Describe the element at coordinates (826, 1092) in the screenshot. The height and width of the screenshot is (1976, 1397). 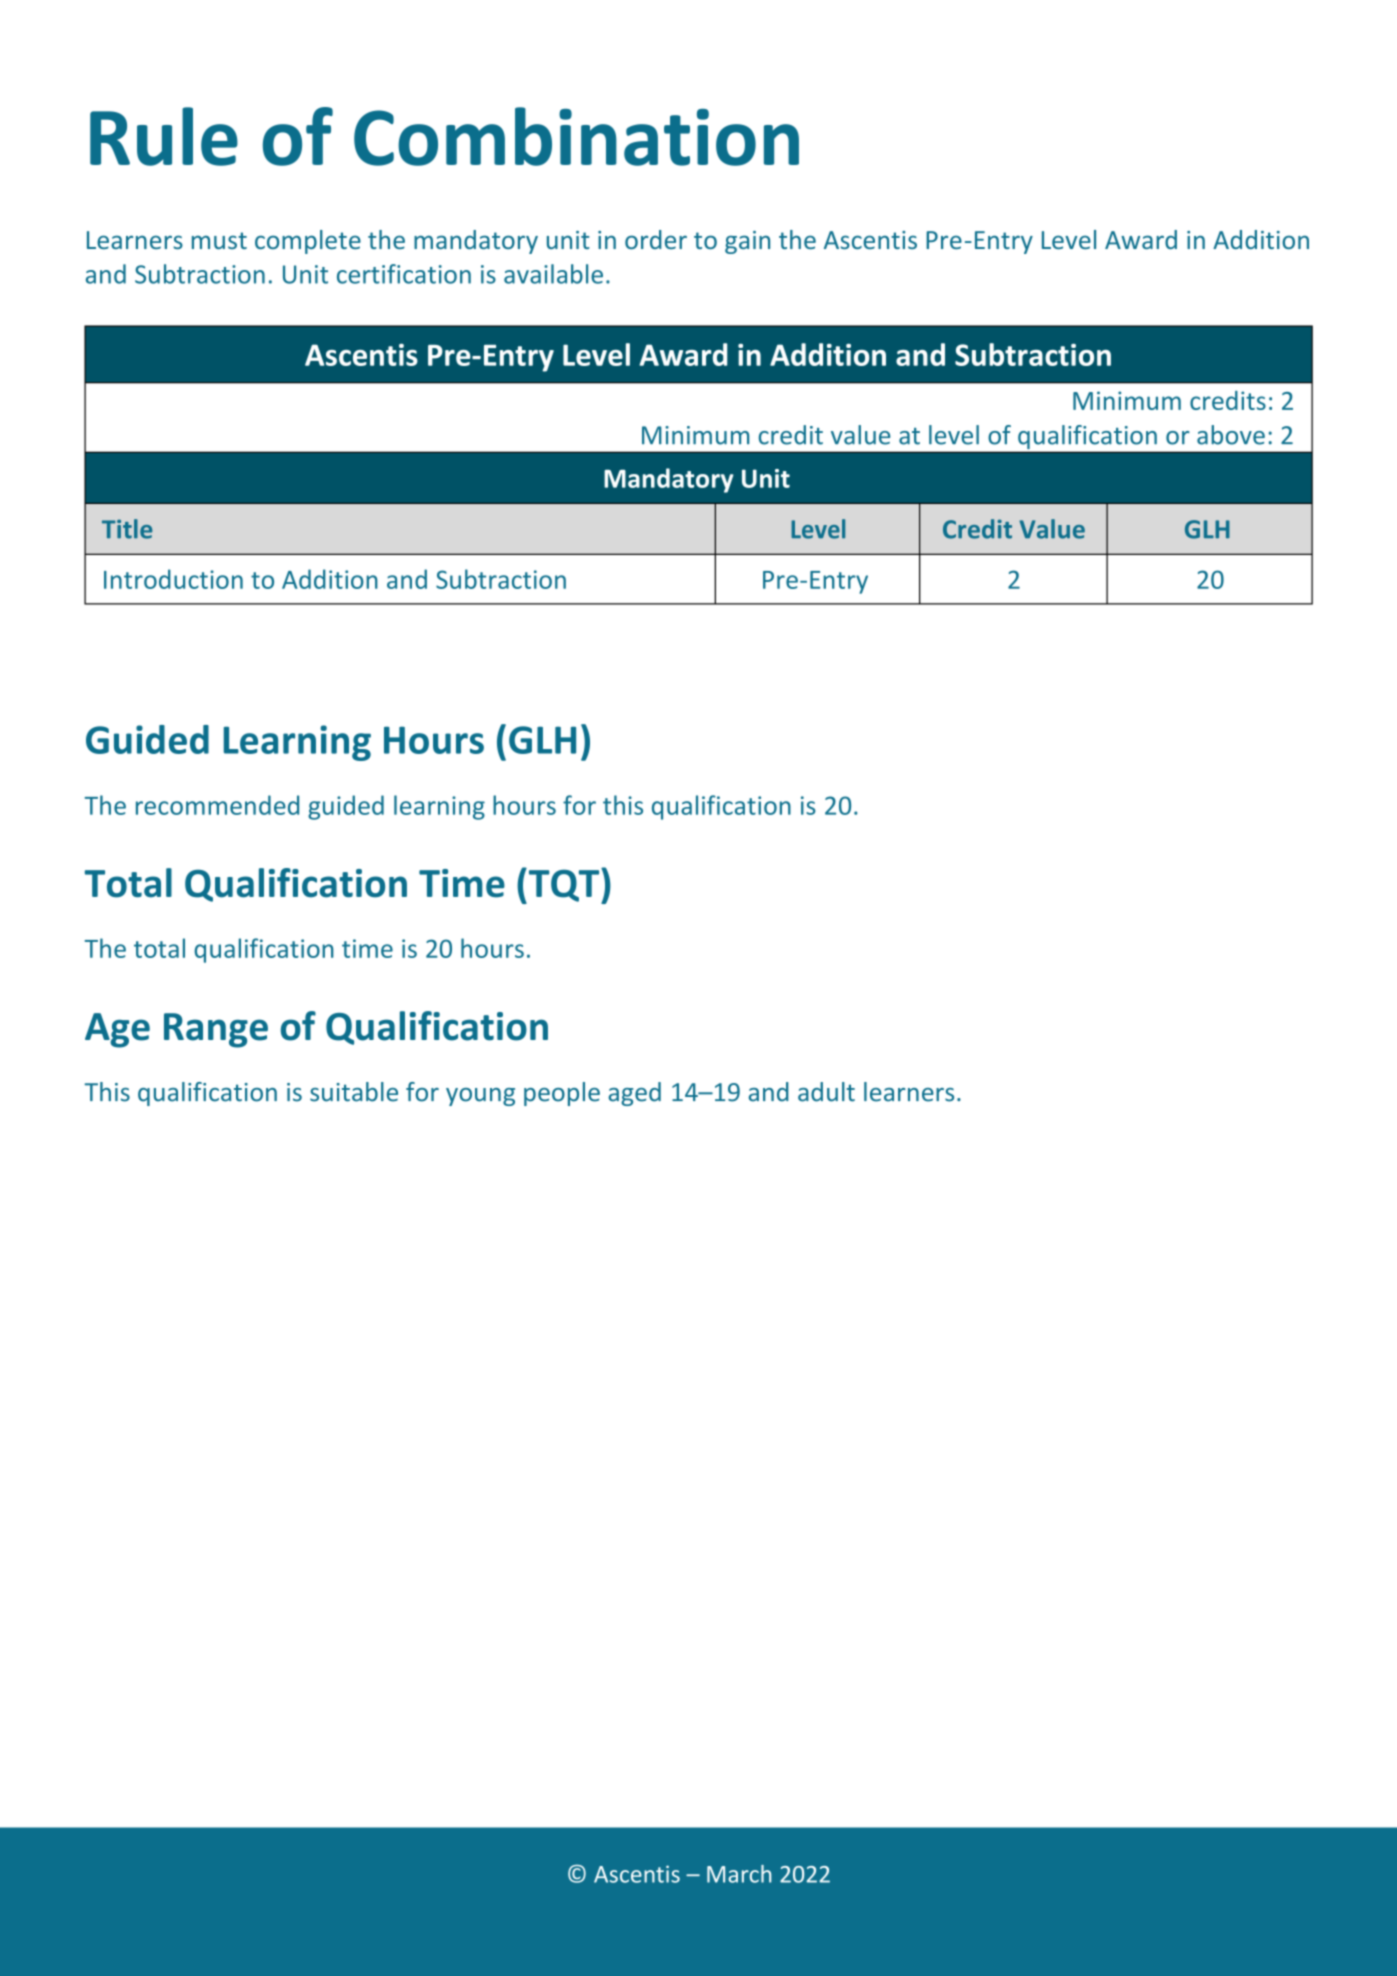
I see `adult` at that location.
